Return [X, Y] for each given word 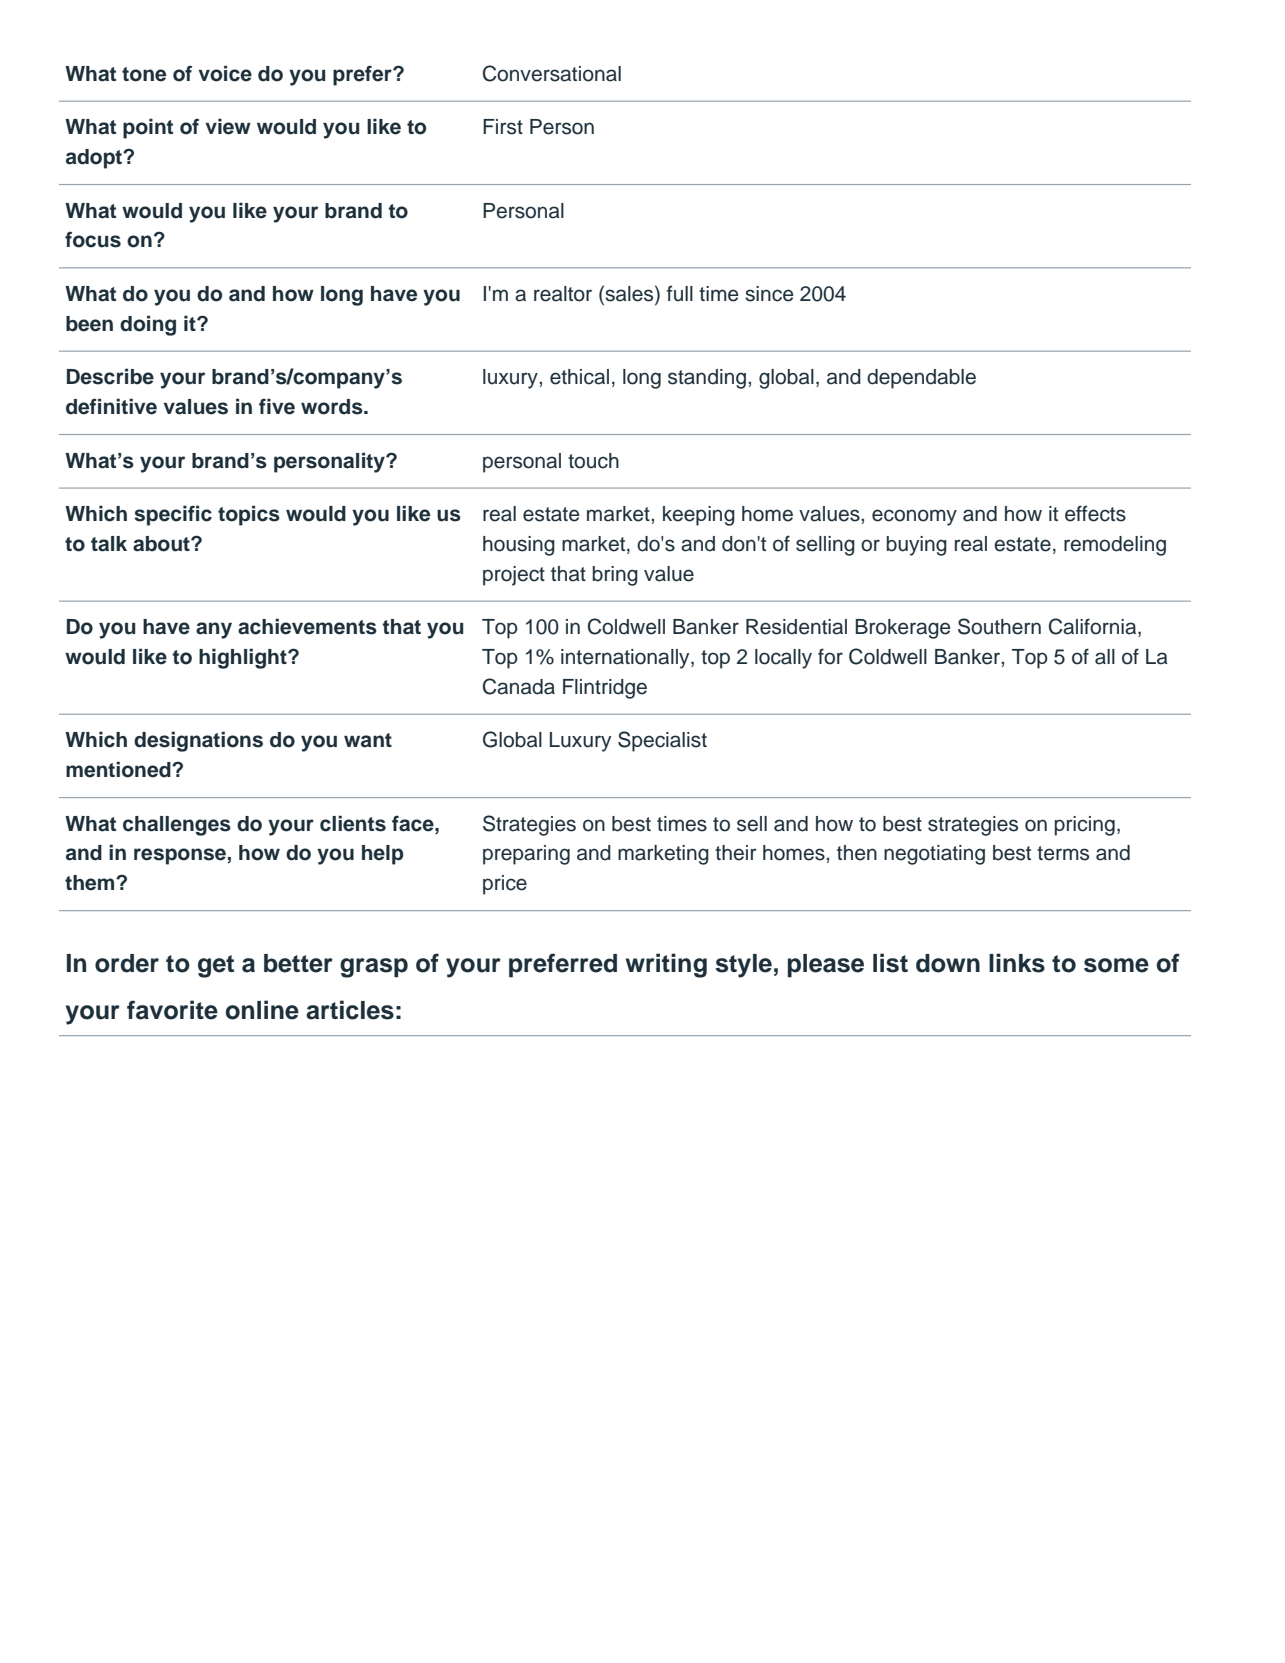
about [162, 544]
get [216, 966]
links [1017, 963]
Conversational [552, 73]
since [769, 294]
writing [666, 965]
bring [615, 576]
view [228, 126]
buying [917, 546]
